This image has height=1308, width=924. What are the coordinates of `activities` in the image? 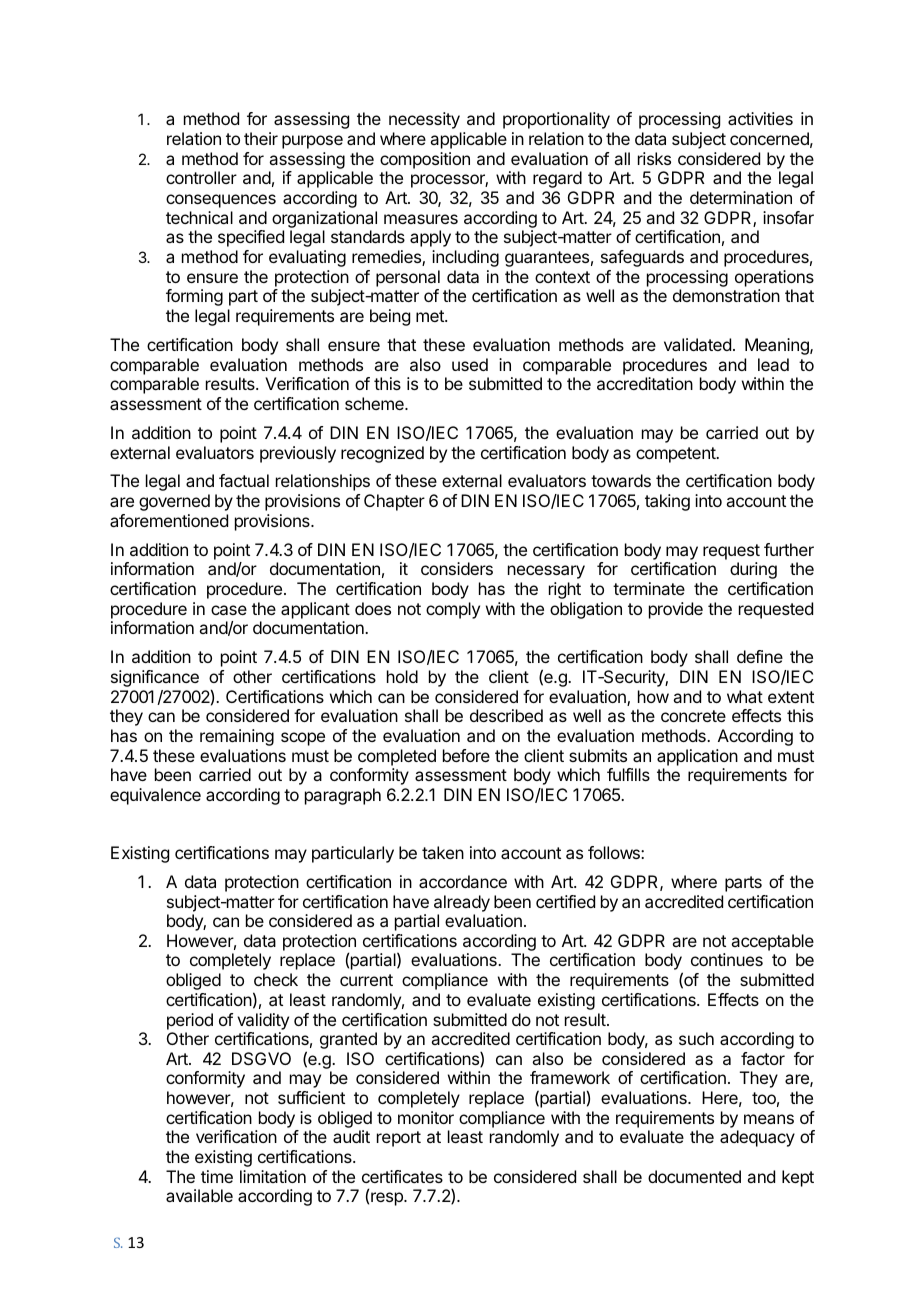 It's located at (760, 118).
